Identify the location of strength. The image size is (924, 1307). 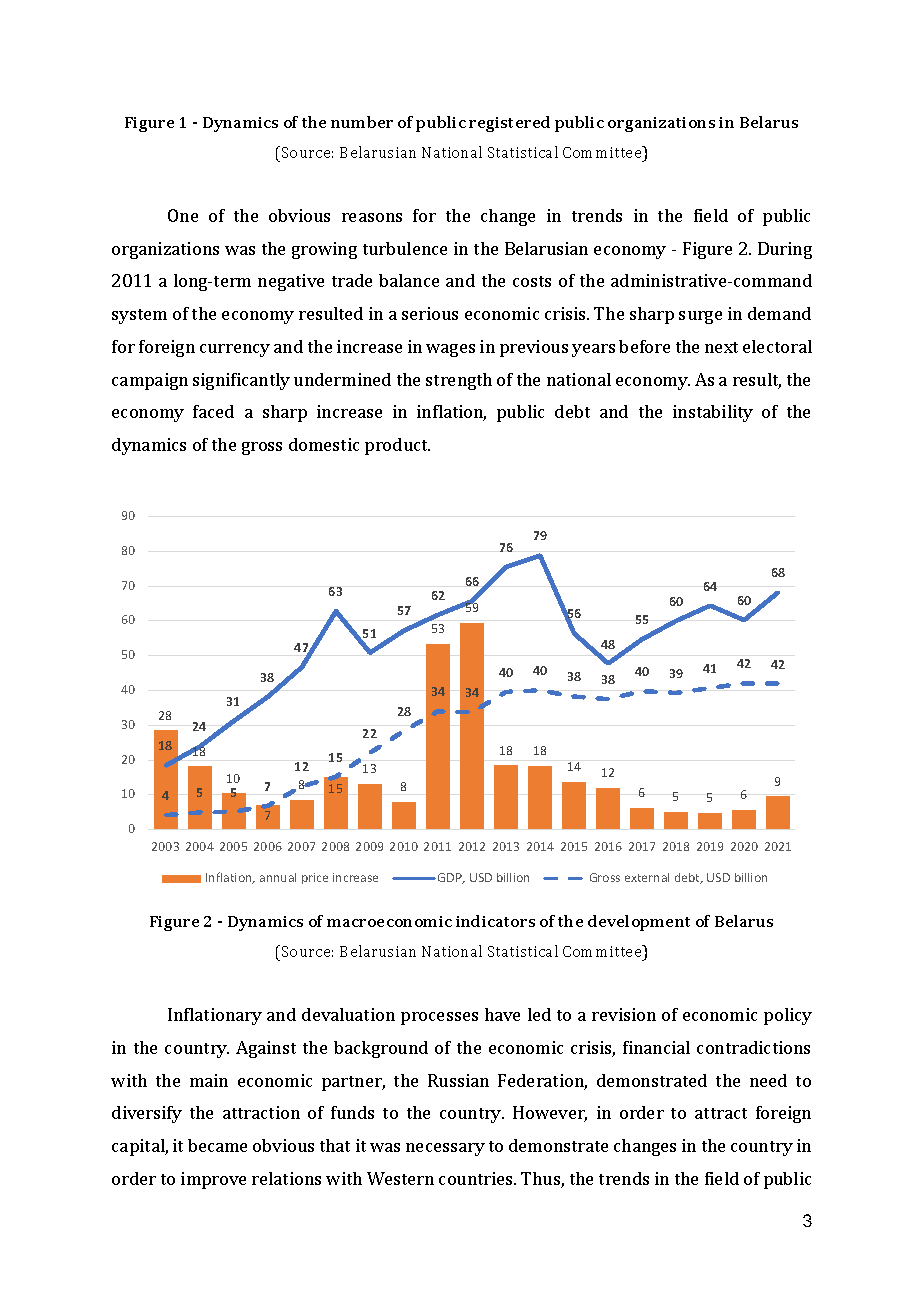
(459, 381).
